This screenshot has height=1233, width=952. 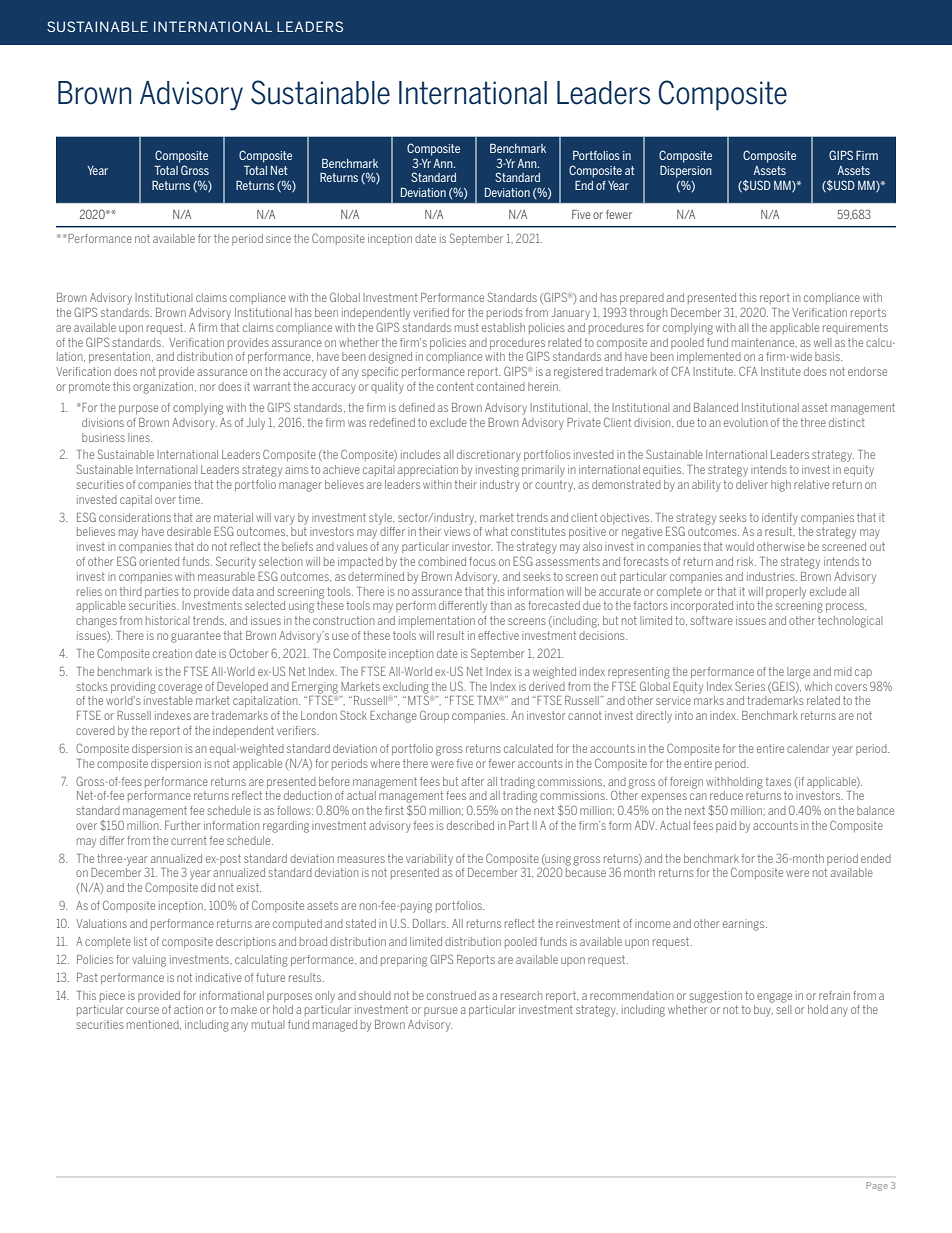 What do you see at coordinates (726, 826) in the screenshot?
I see `paid` at bounding box center [726, 826].
